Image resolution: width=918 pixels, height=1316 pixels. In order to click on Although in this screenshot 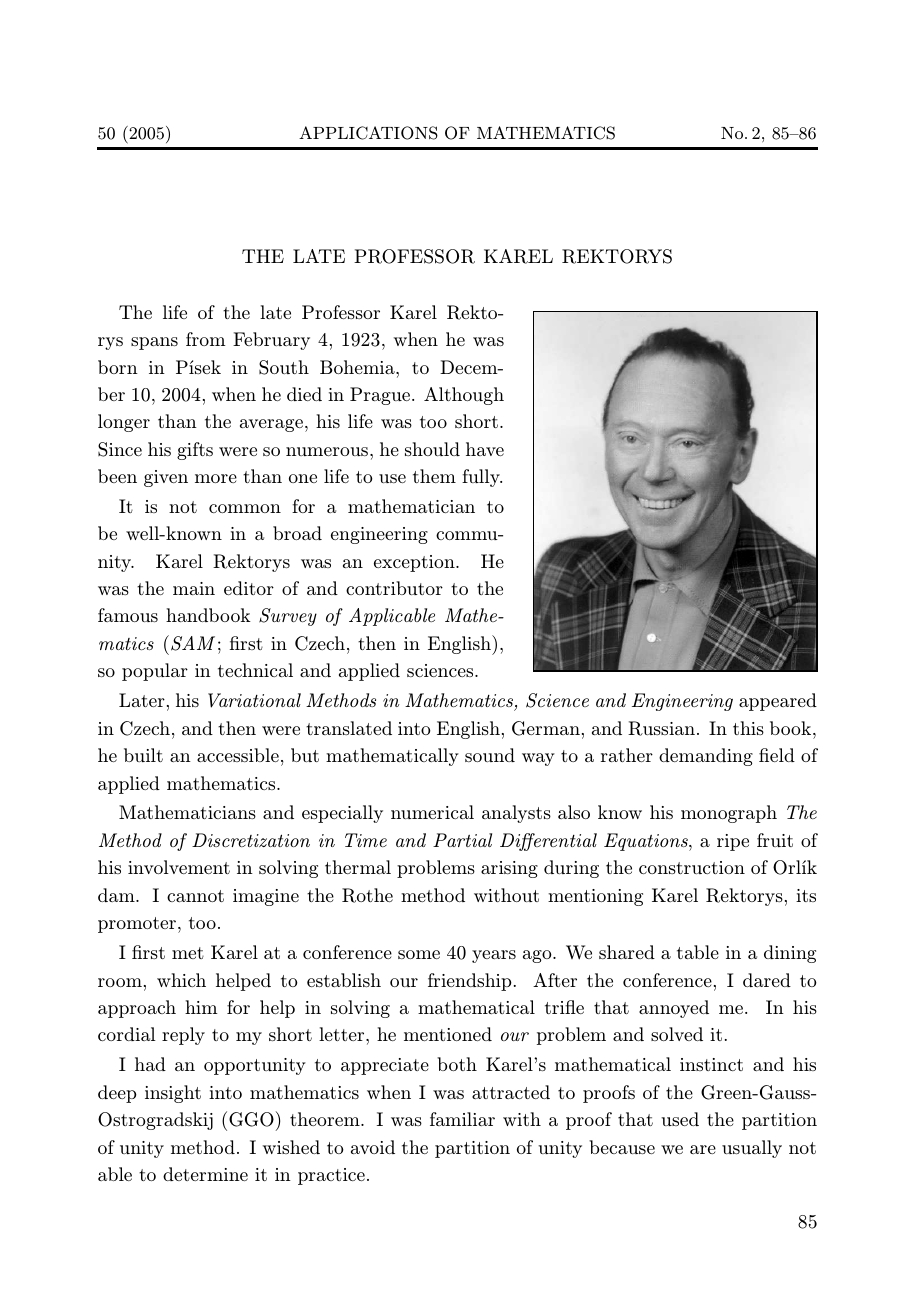, I will do `click(464, 396)`.
